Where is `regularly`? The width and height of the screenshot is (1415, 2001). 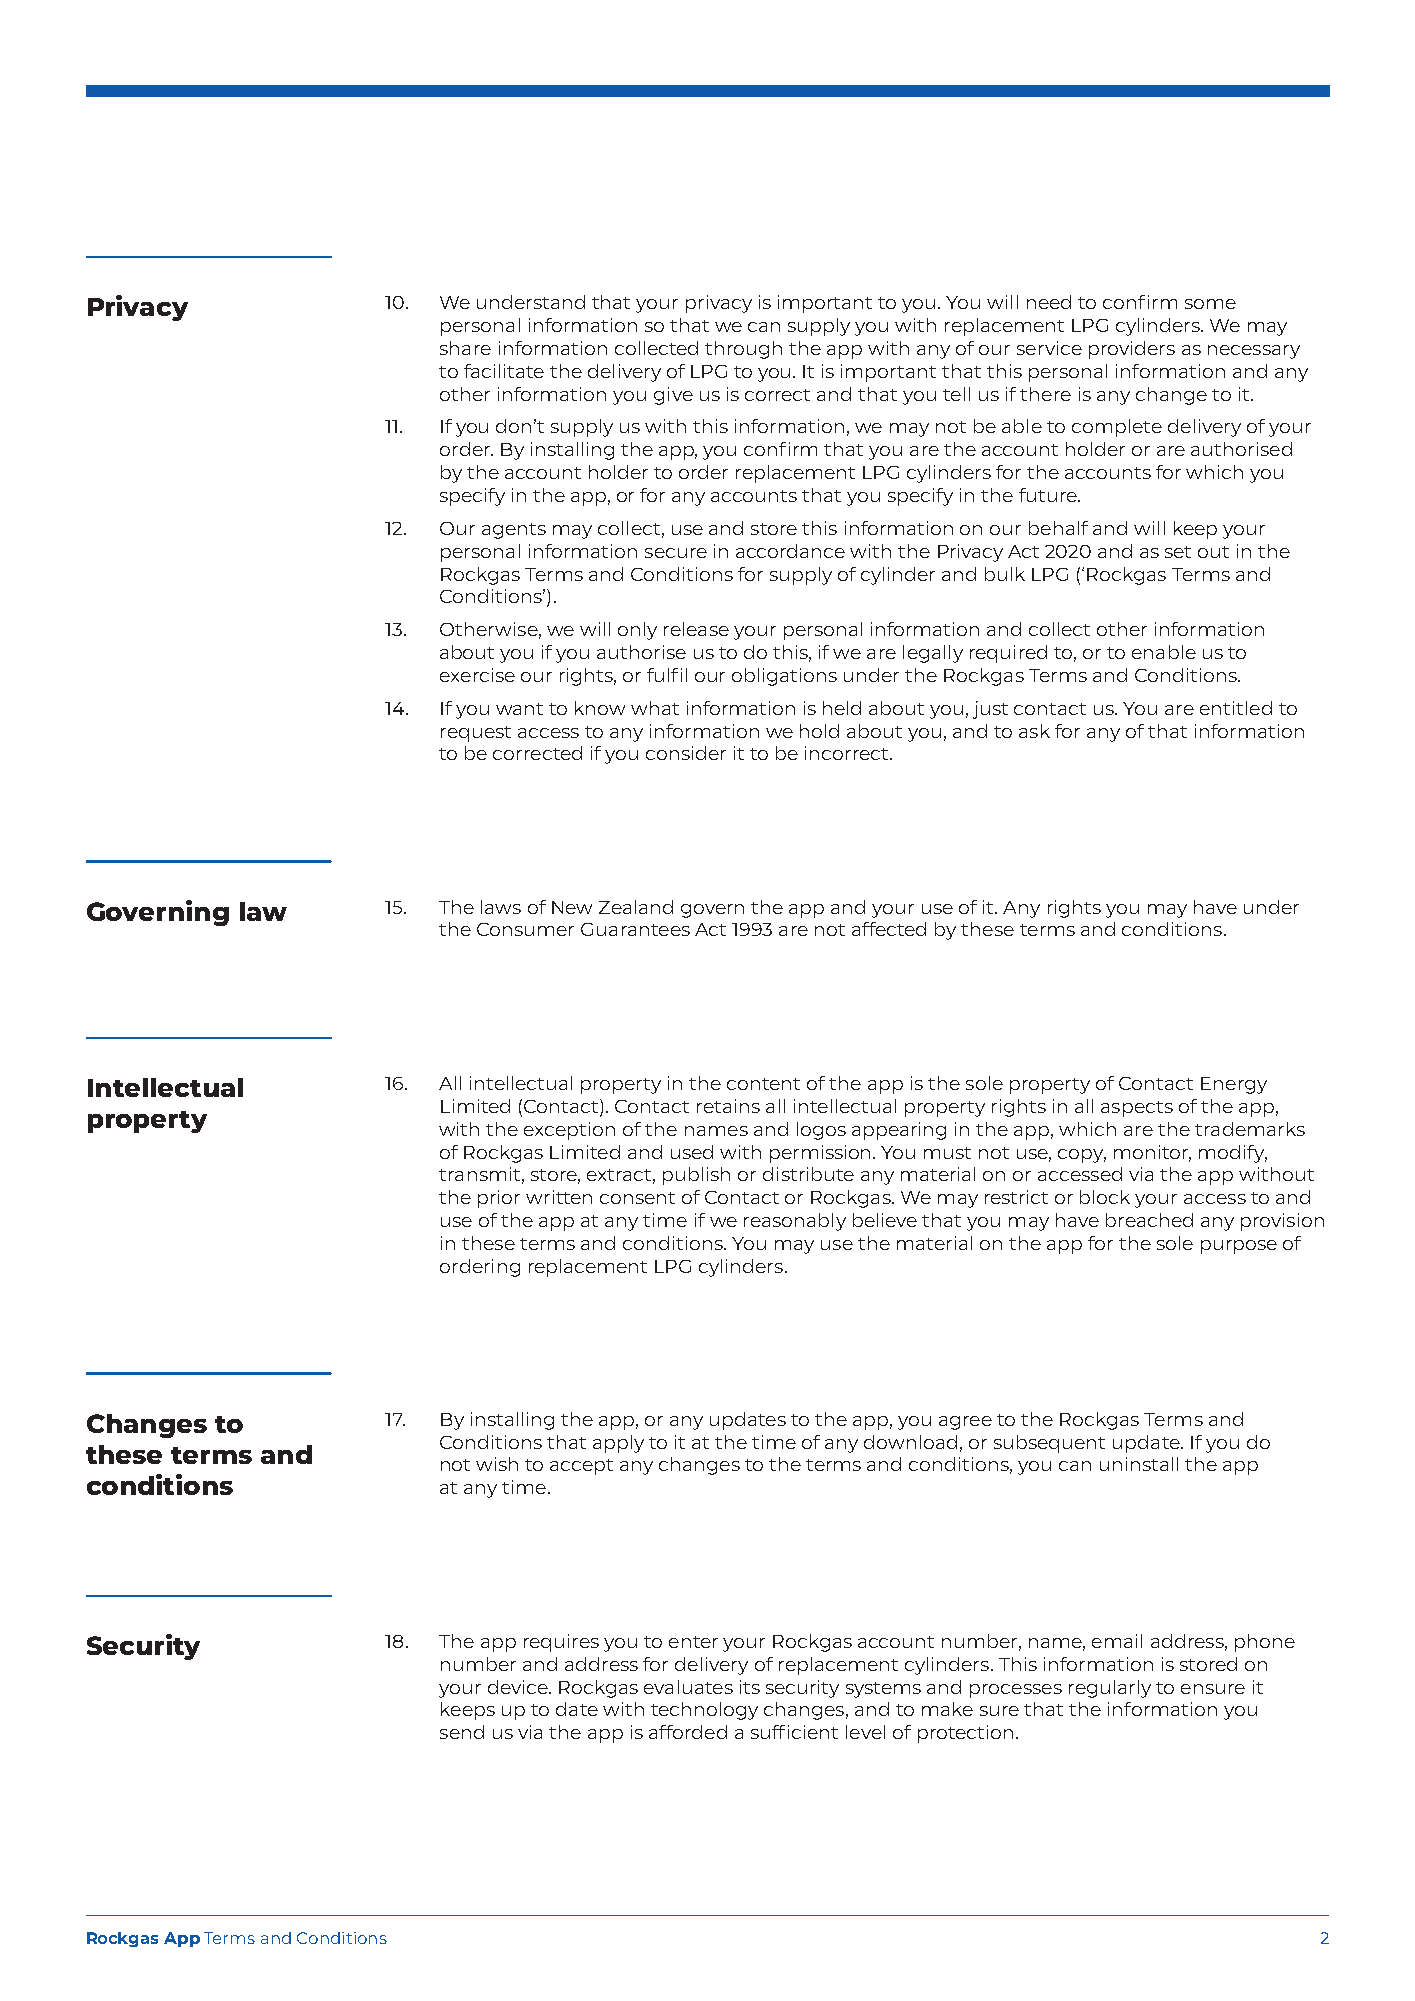
regularly is located at coordinates (1110, 1689).
